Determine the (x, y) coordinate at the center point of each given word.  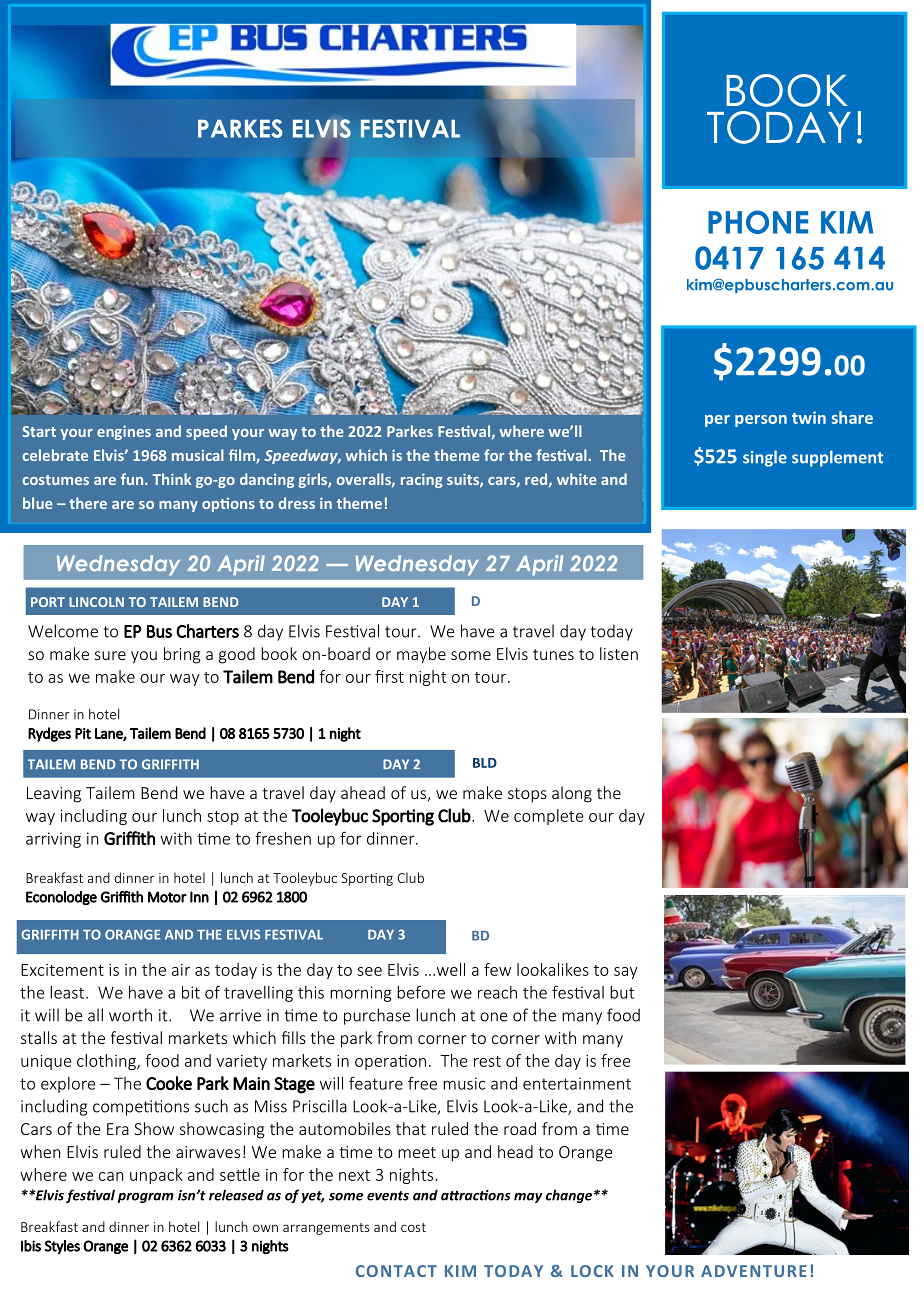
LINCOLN (96, 602)
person (761, 421)
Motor (167, 897)
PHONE (758, 222)
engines (124, 433)
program (146, 1198)
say (626, 973)
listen (619, 653)
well (449, 969)
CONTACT (396, 1271)
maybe (421, 655)
